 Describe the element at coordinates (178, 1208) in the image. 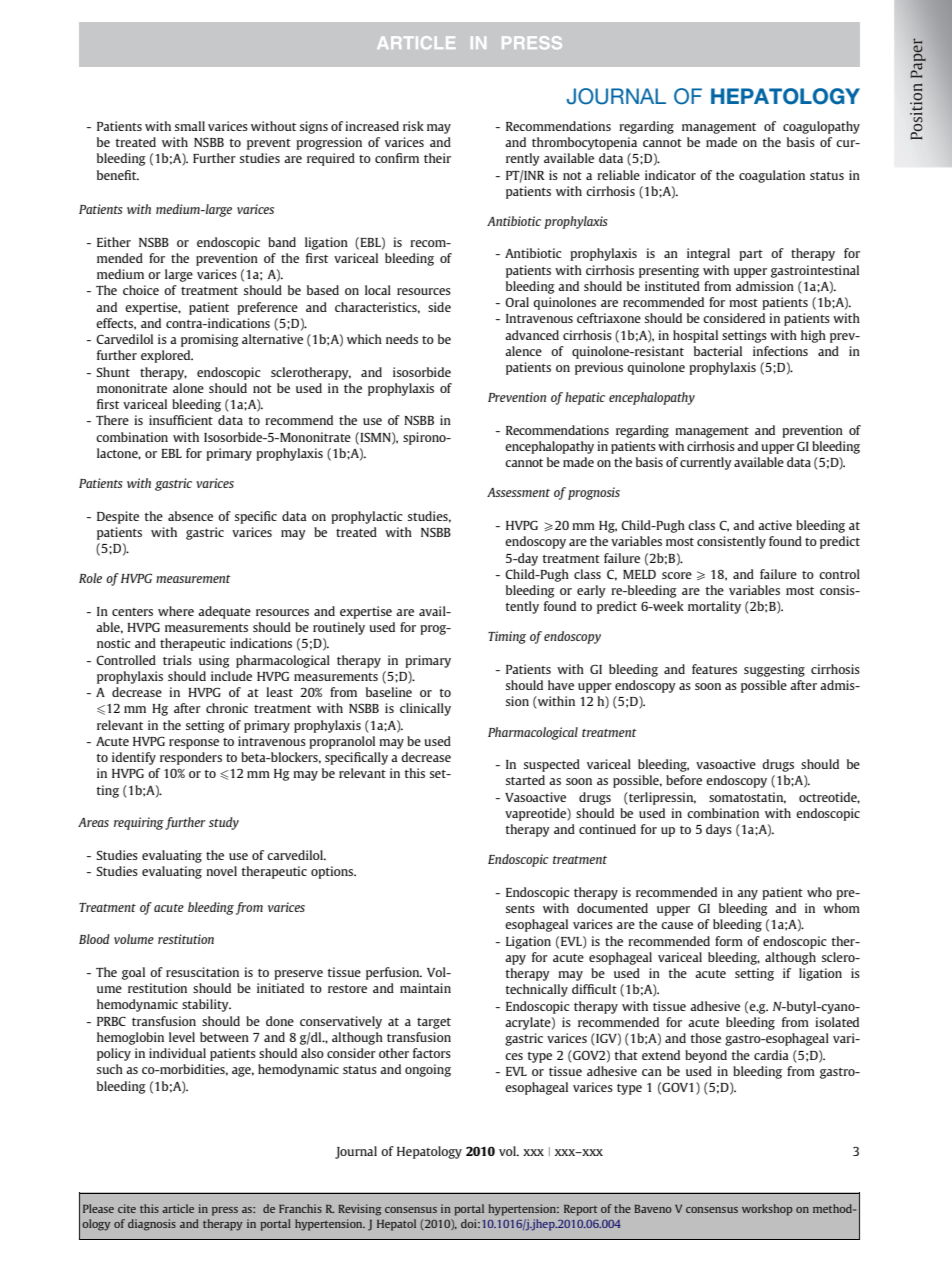

I see `article` at that location.
